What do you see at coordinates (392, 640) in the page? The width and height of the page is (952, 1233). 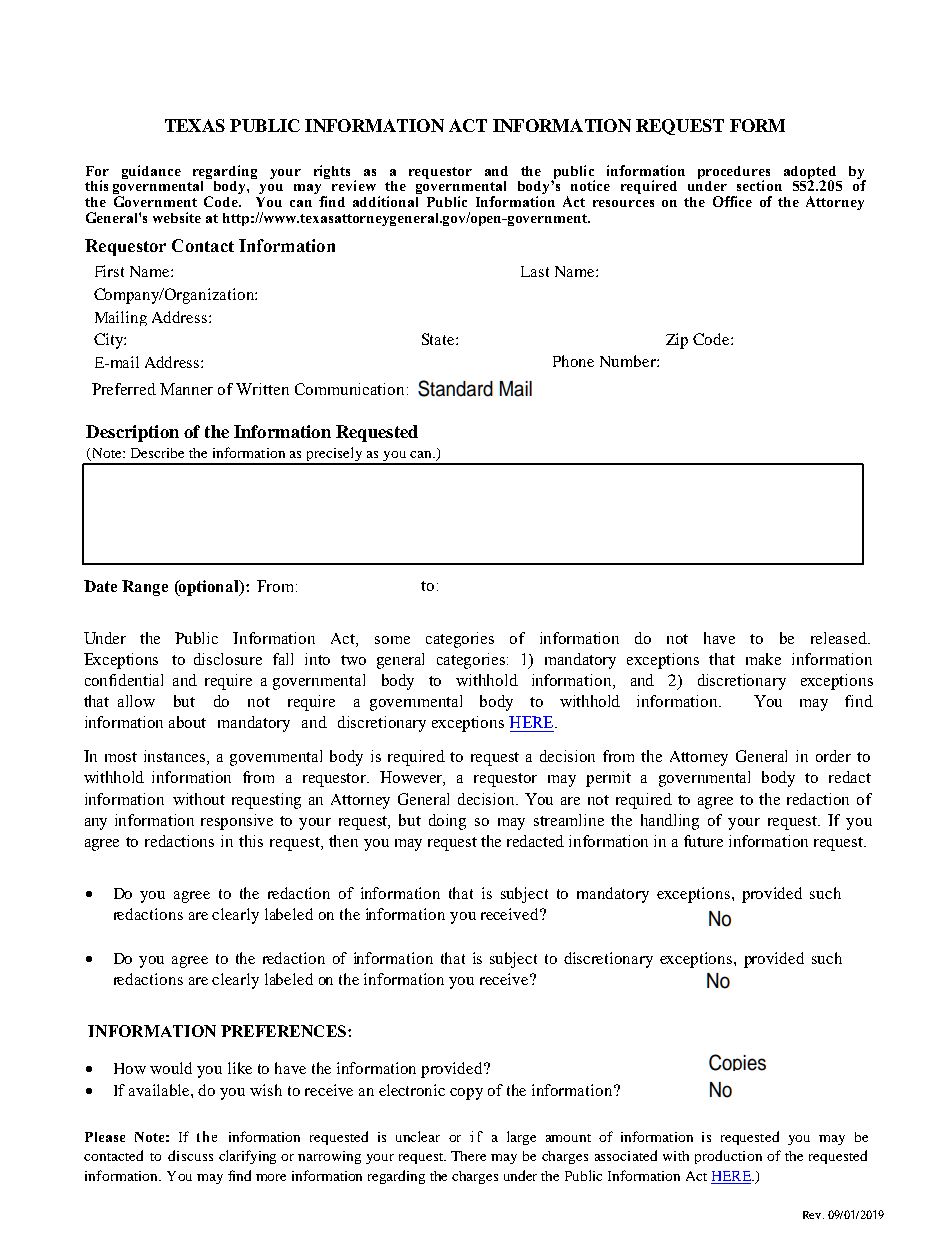 I see `some` at bounding box center [392, 640].
